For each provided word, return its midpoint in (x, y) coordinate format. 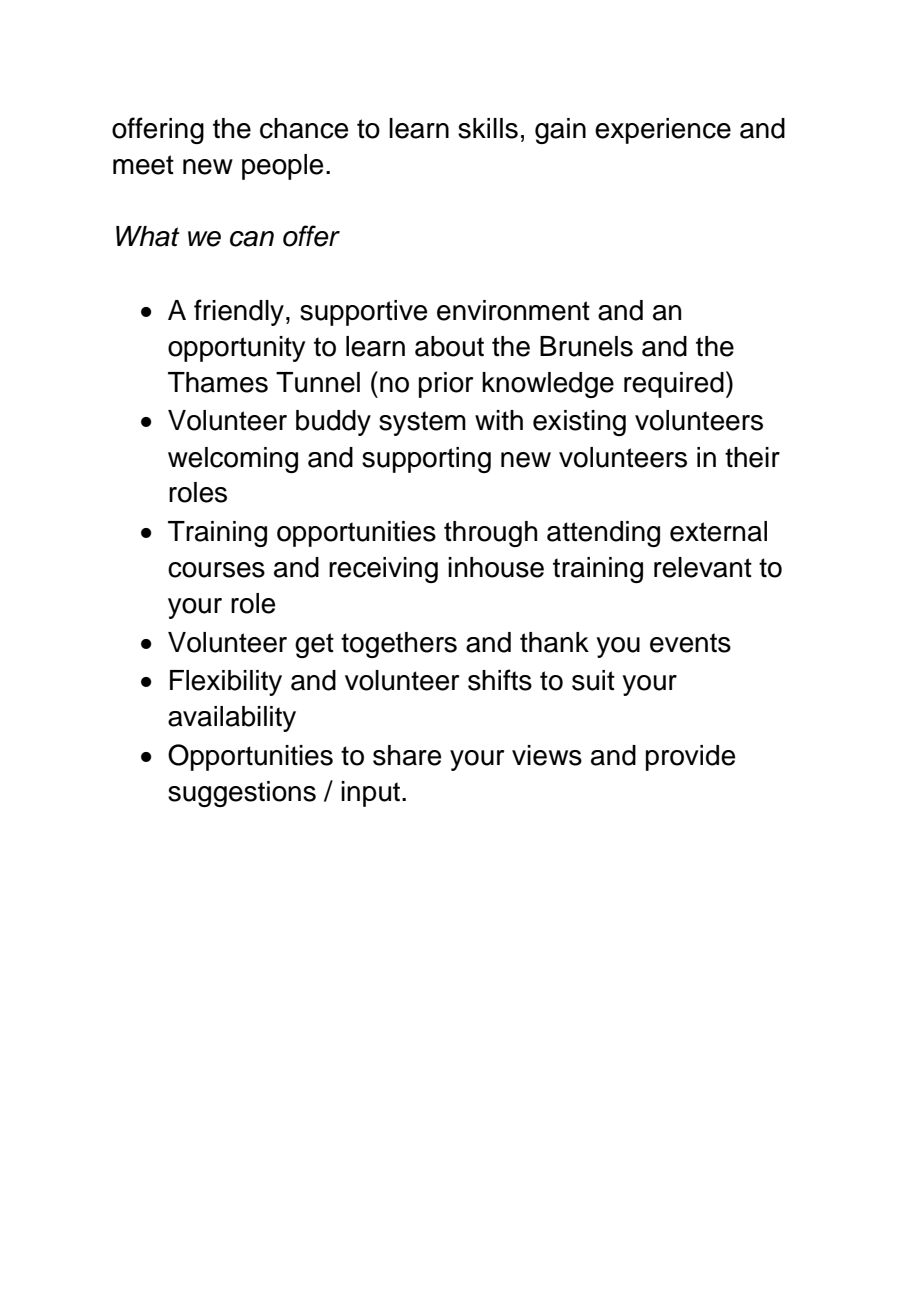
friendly (239, 312)
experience (663, 131)
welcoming (233, 460)
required (674, 385)
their (752, 457)
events (690, 643)
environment (513, 310)
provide (690, 758)
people (282, 167)
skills (488, 128)
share (407, 755)
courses (216, 570)
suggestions (242, 794)
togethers (399, 645)
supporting (426, 460)
